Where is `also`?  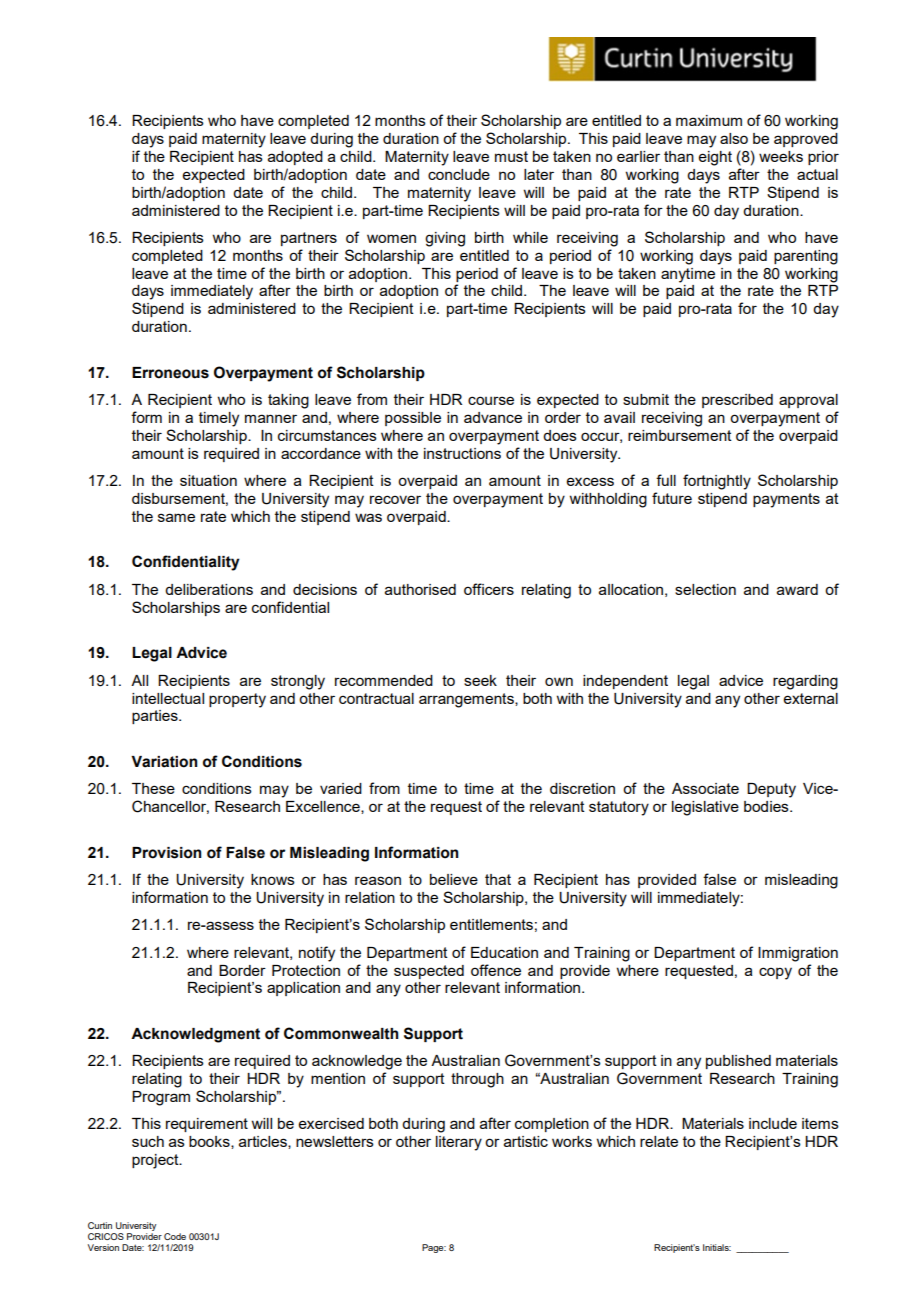 also is located at coordinates (734, 138).
